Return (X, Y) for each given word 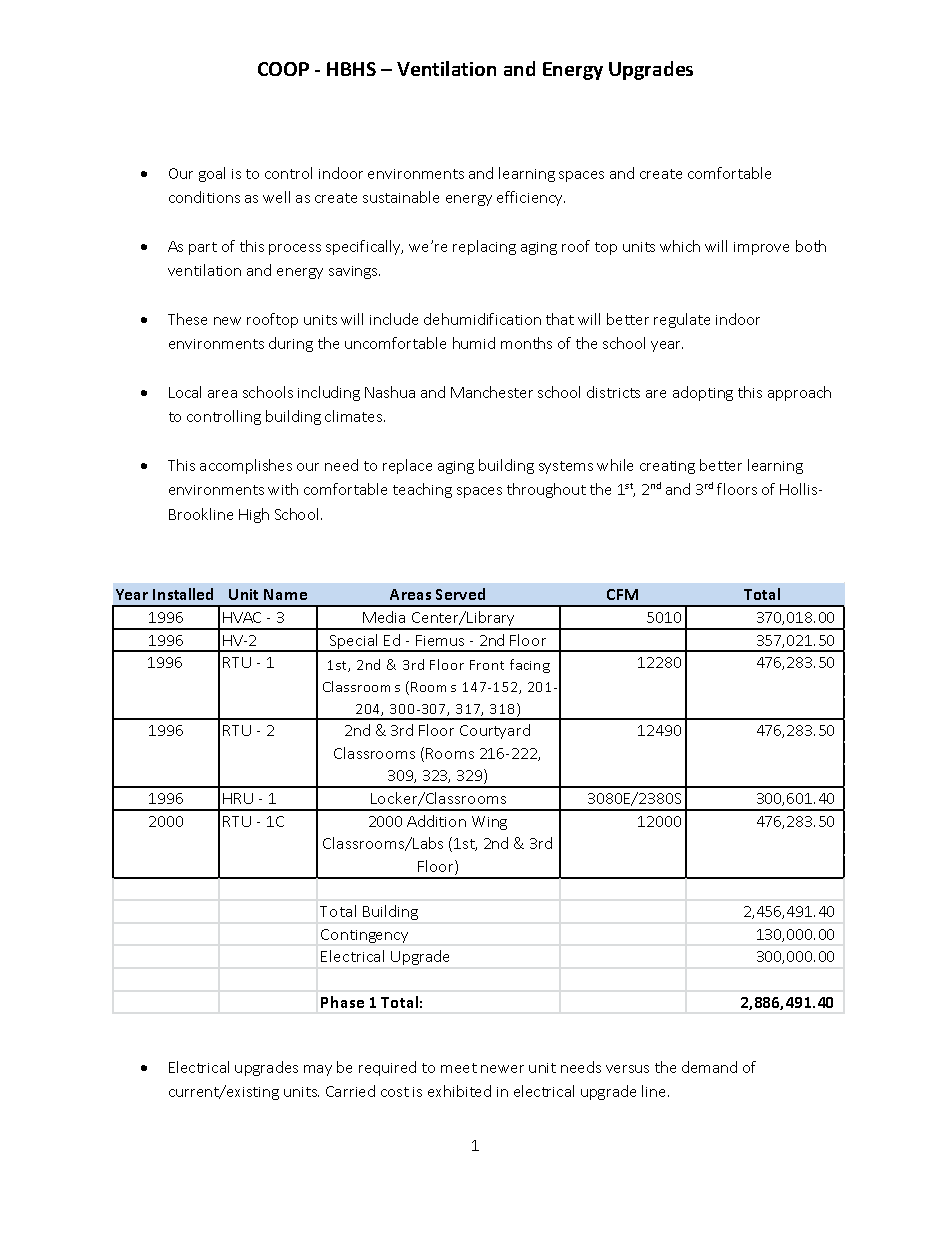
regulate (682, 320)
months (526, 343)
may (318, 1070)
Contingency (364, 936)
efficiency (531, 198)
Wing (489, 823)
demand (709, 1067)
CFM (622, 594)
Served (460, 594)
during (291, 344)
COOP (283, 69)
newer (502, 1069)
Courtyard (495, 731)
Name (285, 594)
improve (761, 248)
